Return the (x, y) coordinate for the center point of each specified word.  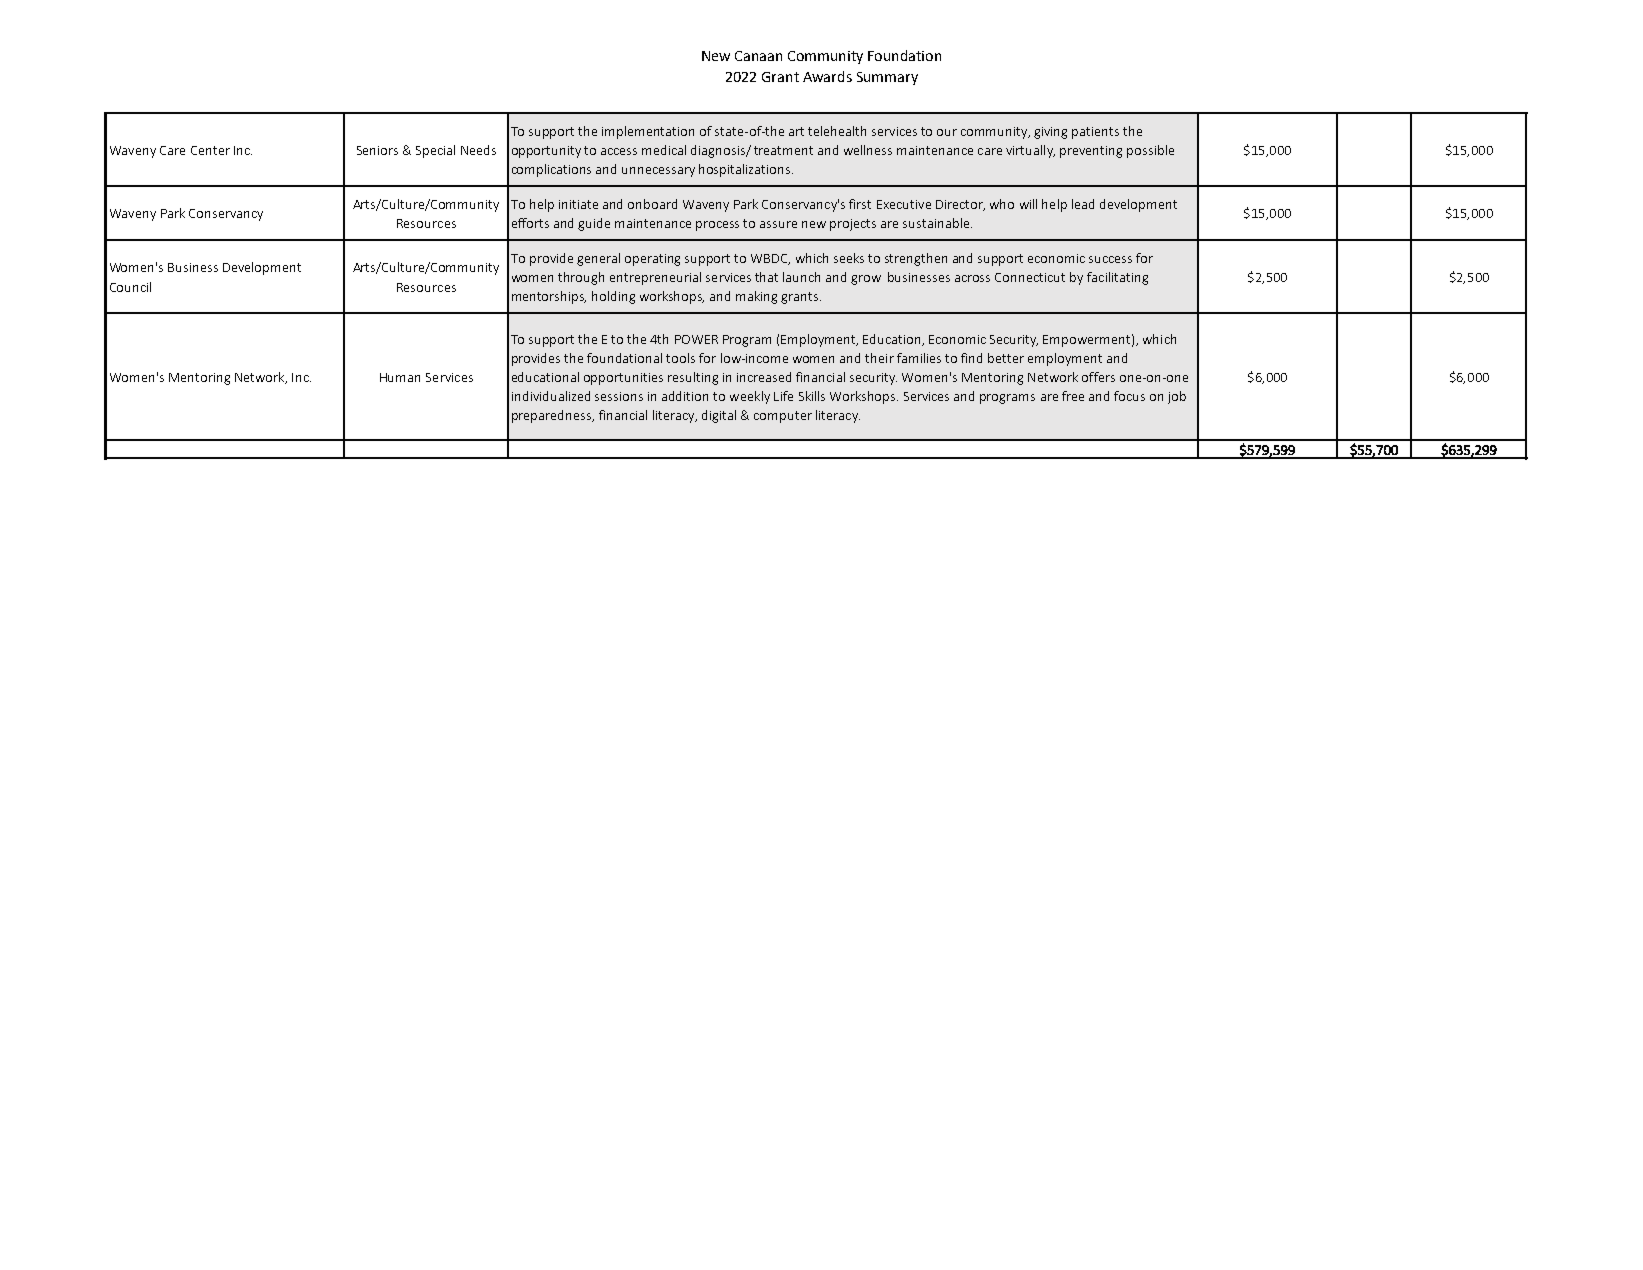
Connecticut (1030, 277)
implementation (648, 132)
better (1006, 358)
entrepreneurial (655, 278)
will (1028, 204)
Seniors (377, 150)
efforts (530, 223)
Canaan (758, 56)
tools (680, 358)
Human (400, 377)
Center (210, 150)
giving (1050, 133)
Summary (887, 78)
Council (130, 287)
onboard (652, 204)
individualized (551, 396)
